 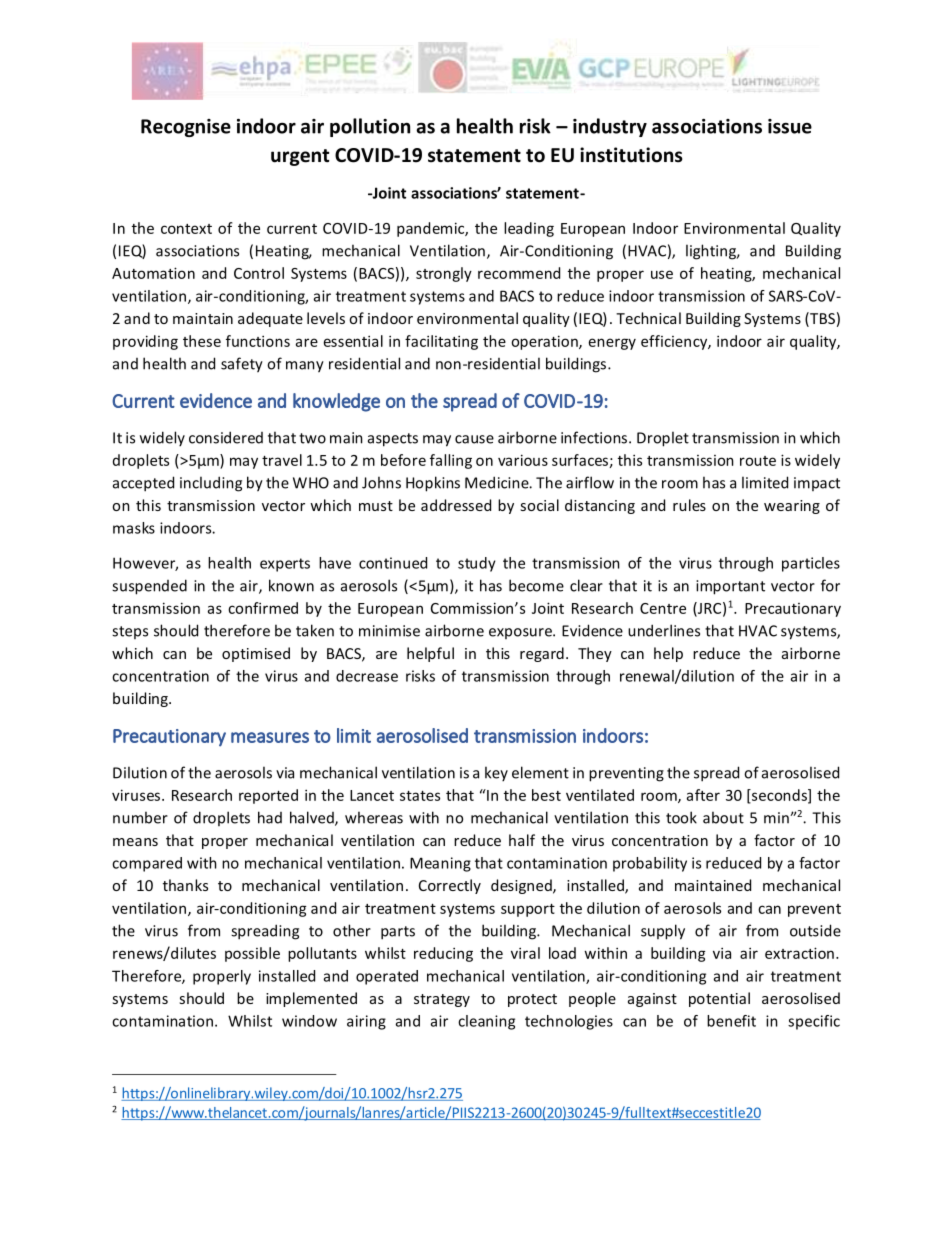 I want to click on suspended, so click(x=149, y=587).
